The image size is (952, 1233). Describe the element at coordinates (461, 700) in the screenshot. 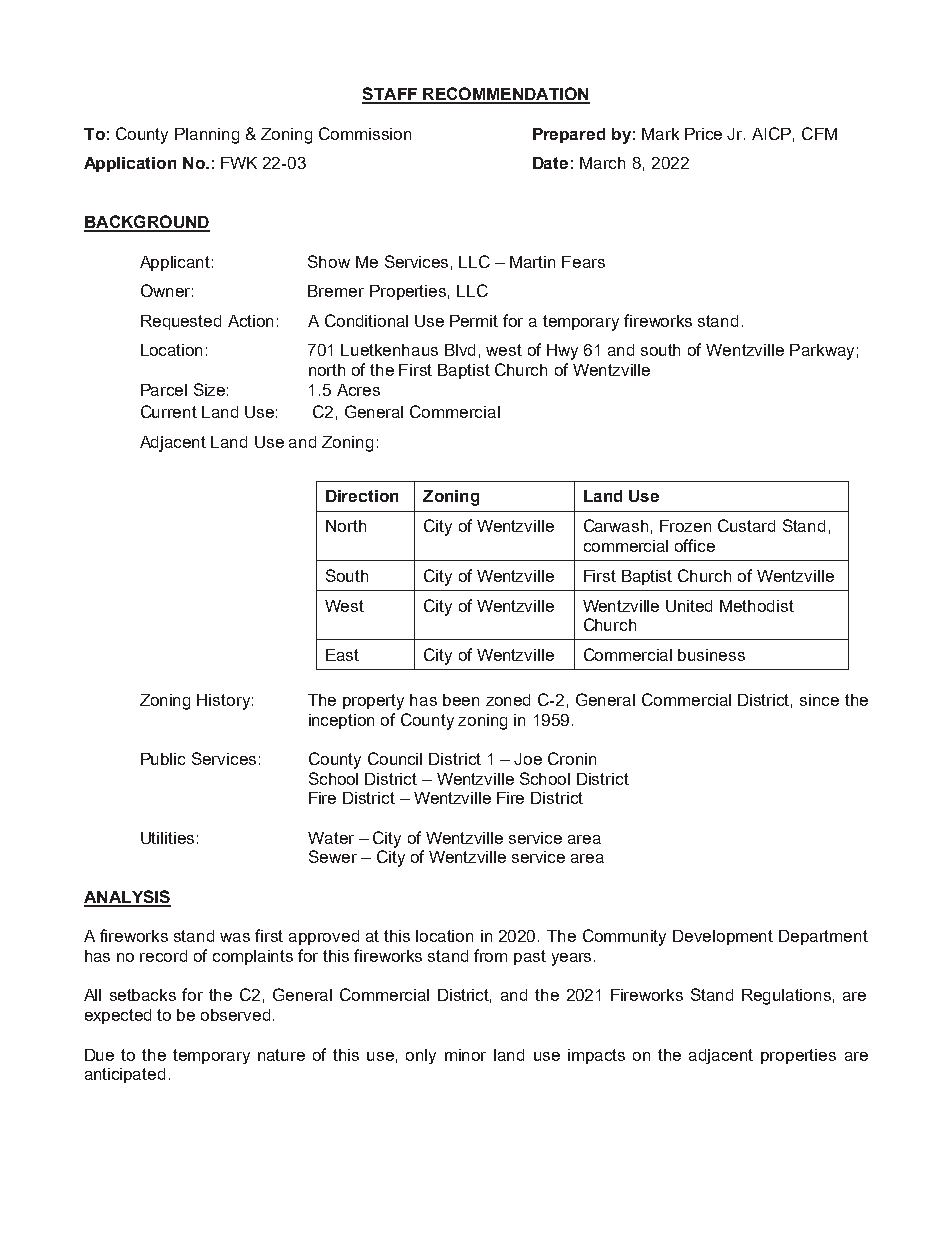

I see `been` at that location.
